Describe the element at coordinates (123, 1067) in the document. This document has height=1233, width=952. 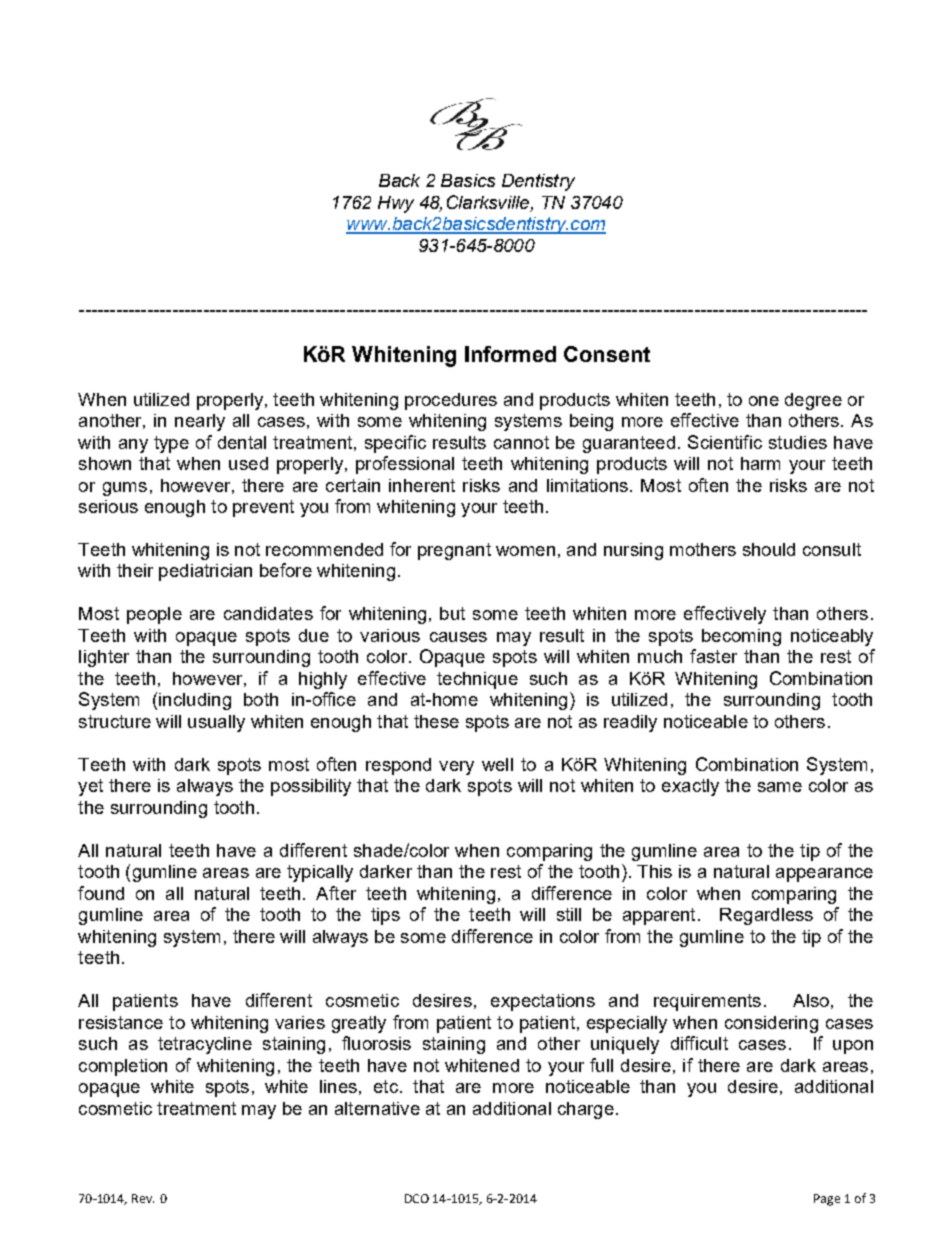
I see `completion` at that location.
